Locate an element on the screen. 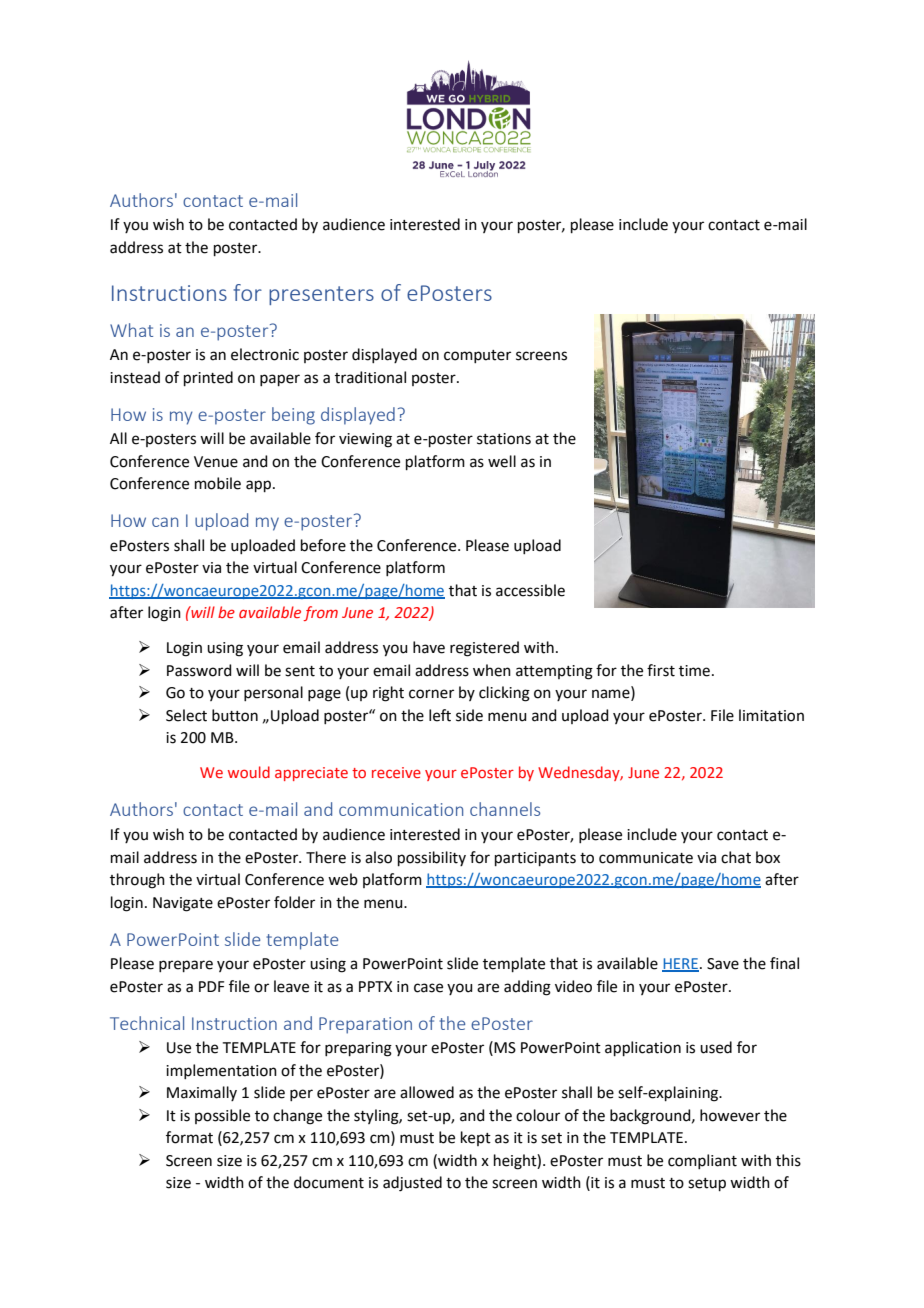 The image size is (924, 1308). computer is located at coordinates (477, 356).
